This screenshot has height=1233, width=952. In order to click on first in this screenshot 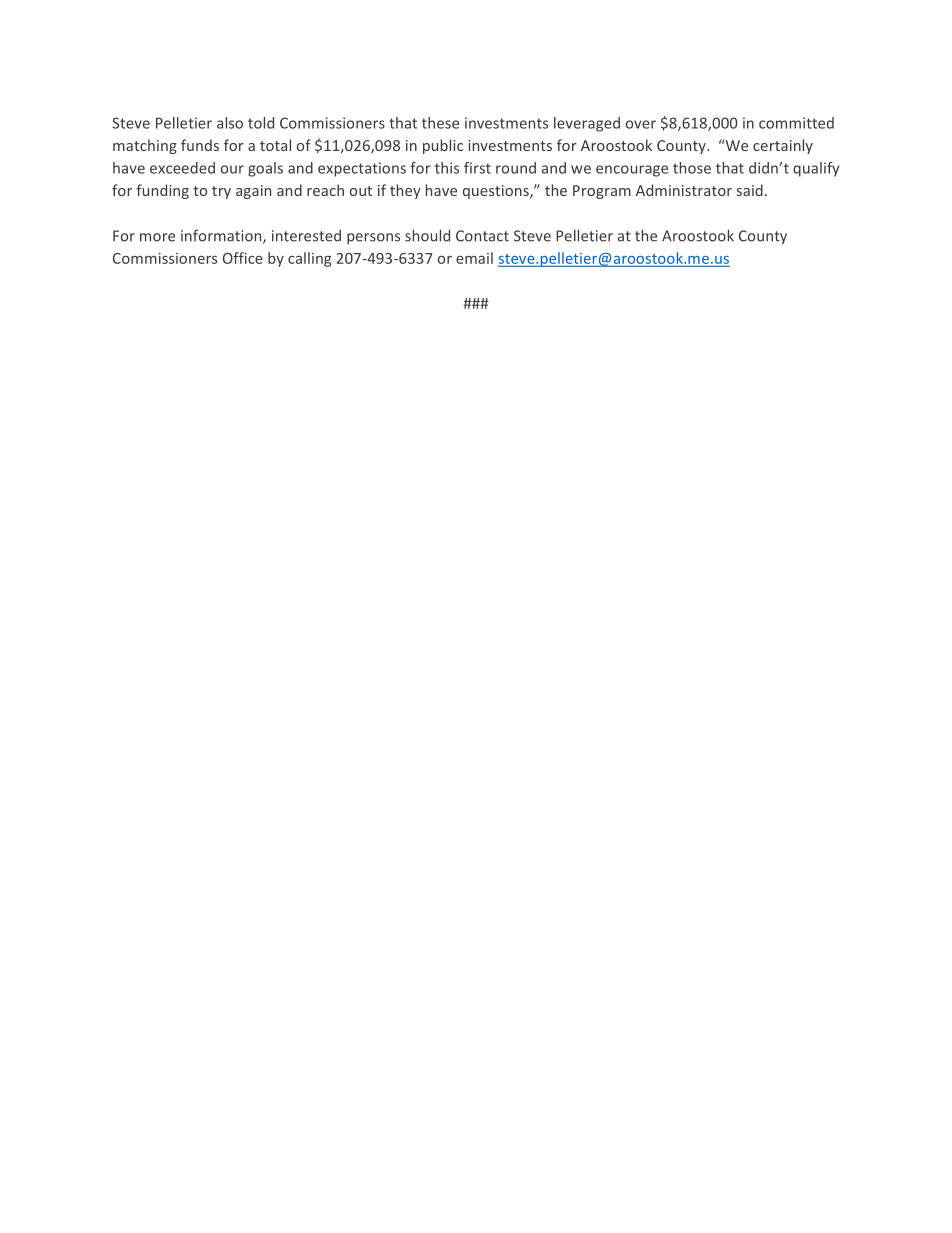, I will do `click(477, 168)`.
